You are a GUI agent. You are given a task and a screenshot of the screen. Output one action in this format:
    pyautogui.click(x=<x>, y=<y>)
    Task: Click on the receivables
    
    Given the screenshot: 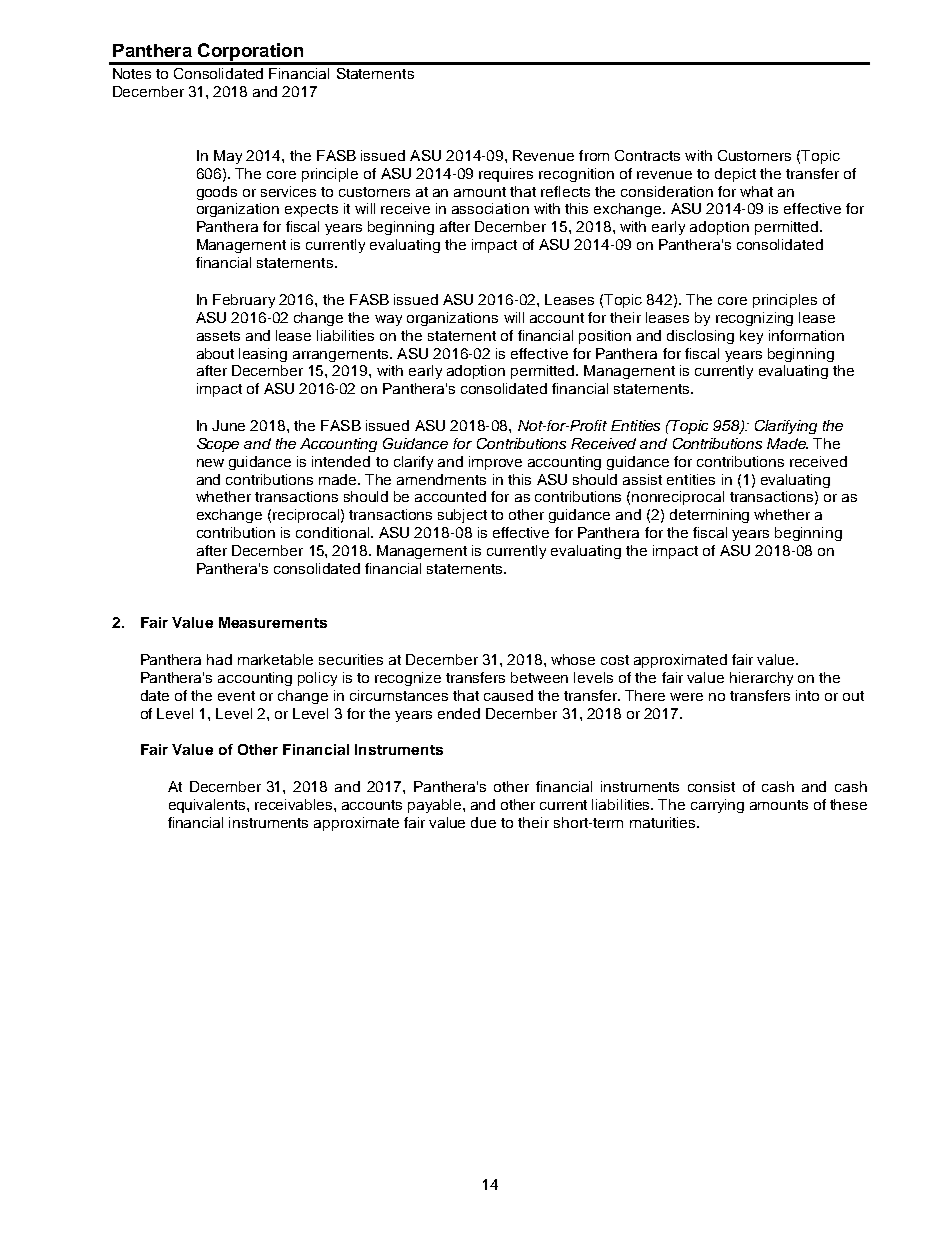 What is the action you would take?
    pyautogui.click(x=295, y=804)
